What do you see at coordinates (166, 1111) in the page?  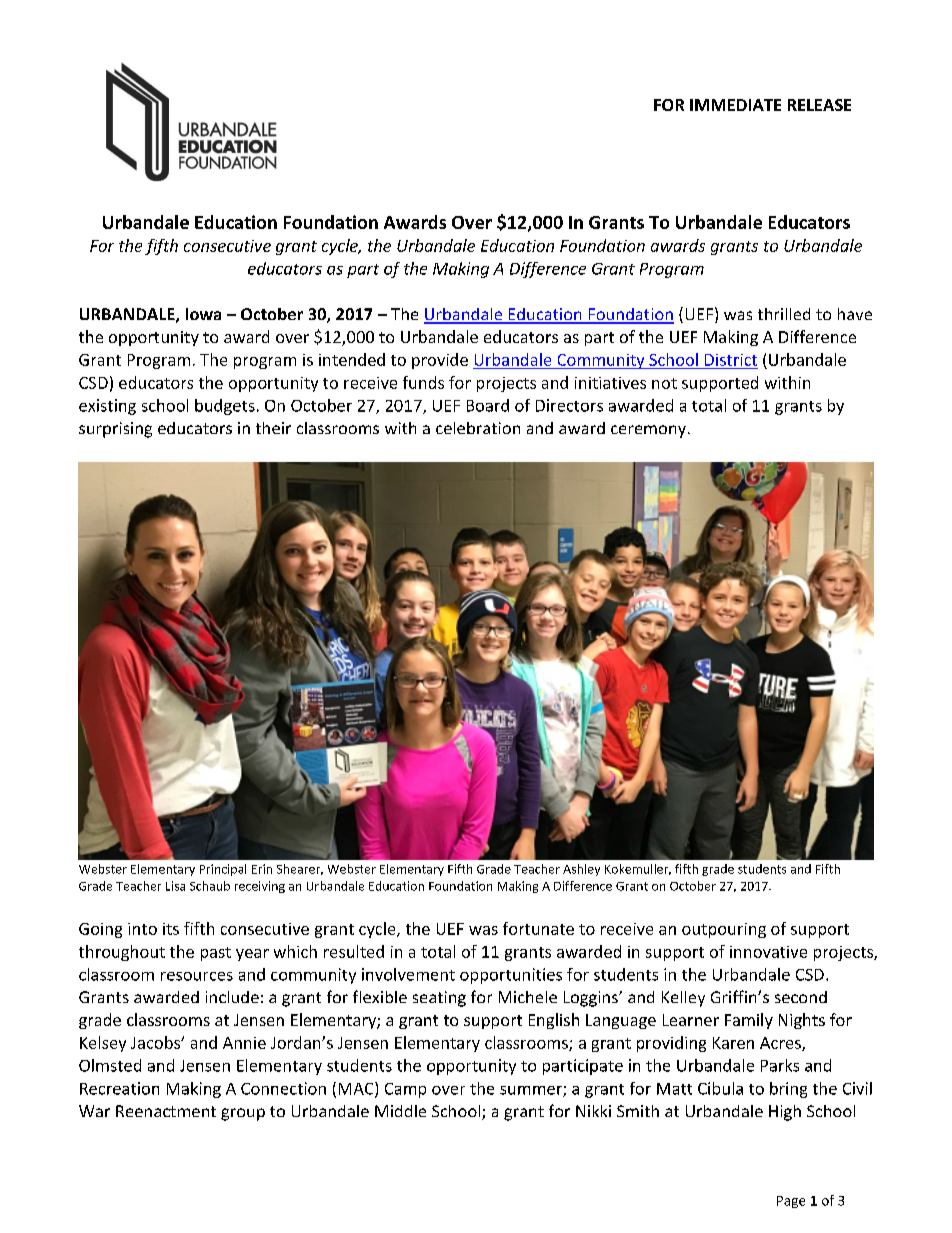 I see `Reenactment` at bounding box center [166, 1111].
